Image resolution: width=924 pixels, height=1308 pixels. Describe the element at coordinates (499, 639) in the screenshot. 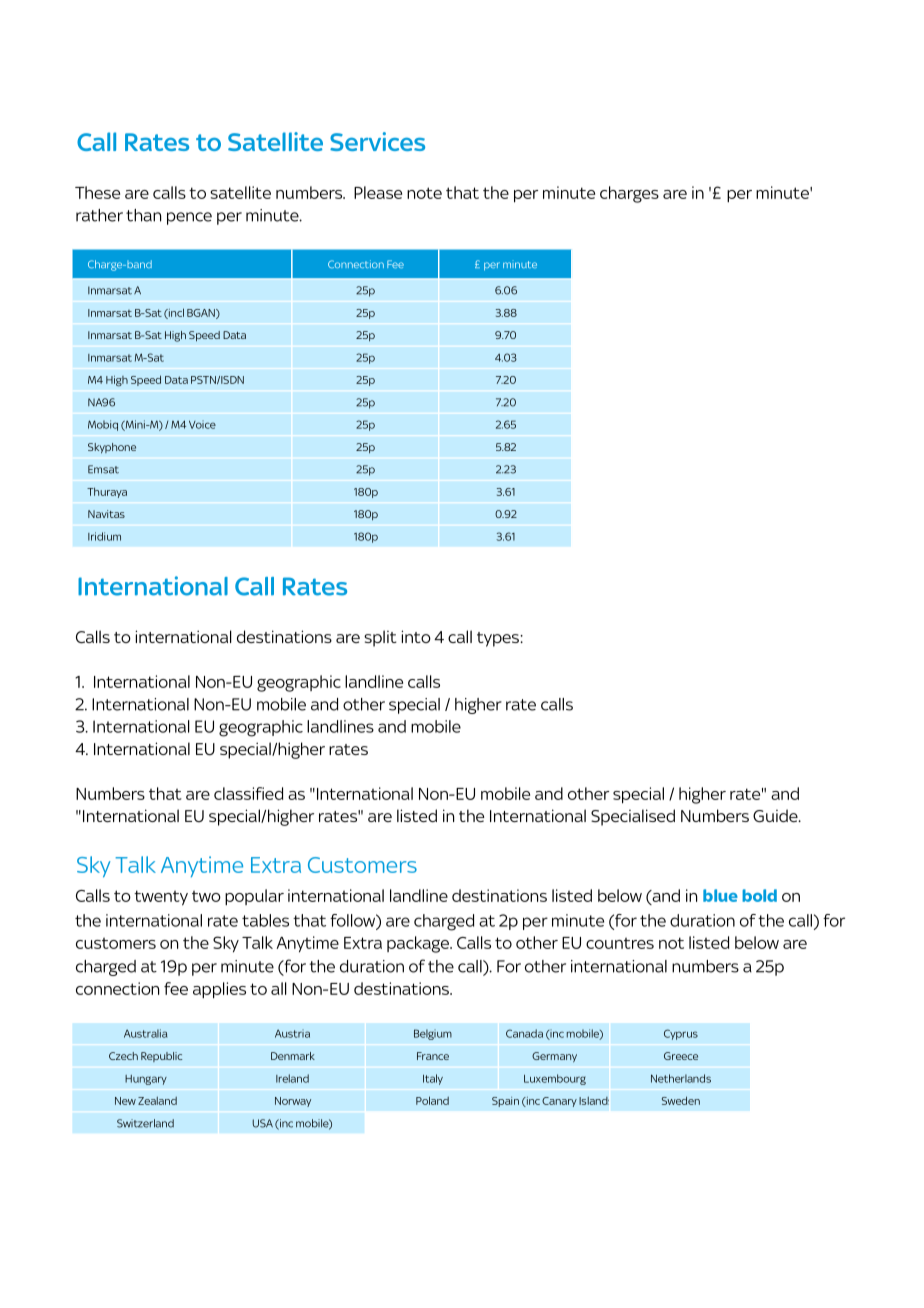

I see `types` at that location.
